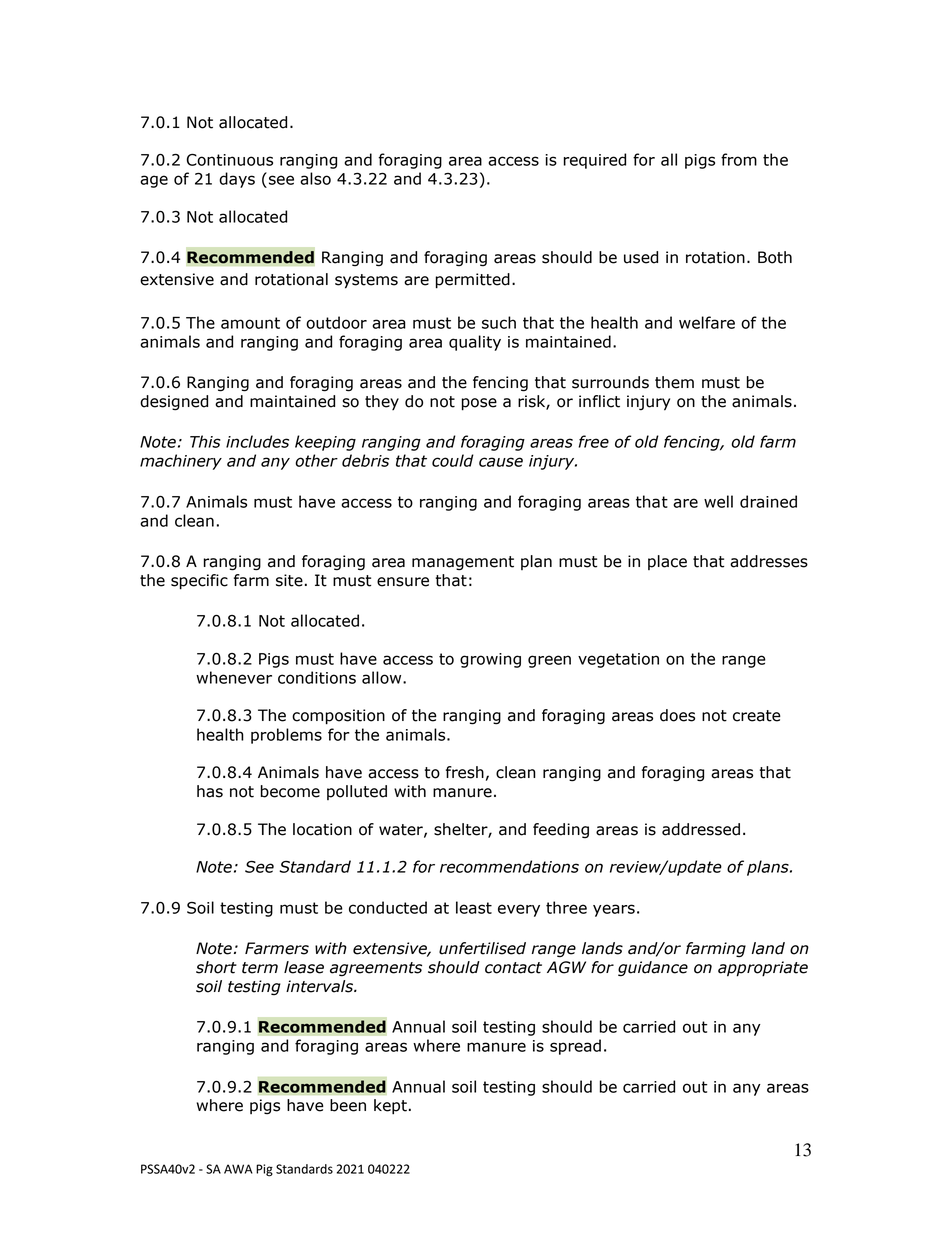 Image resolution: width=952 pixels, height=1233 pixels. What do you see at coordinates (238, 1169) in the document?
I see `AWA` at bounding box center [238, 1169].
